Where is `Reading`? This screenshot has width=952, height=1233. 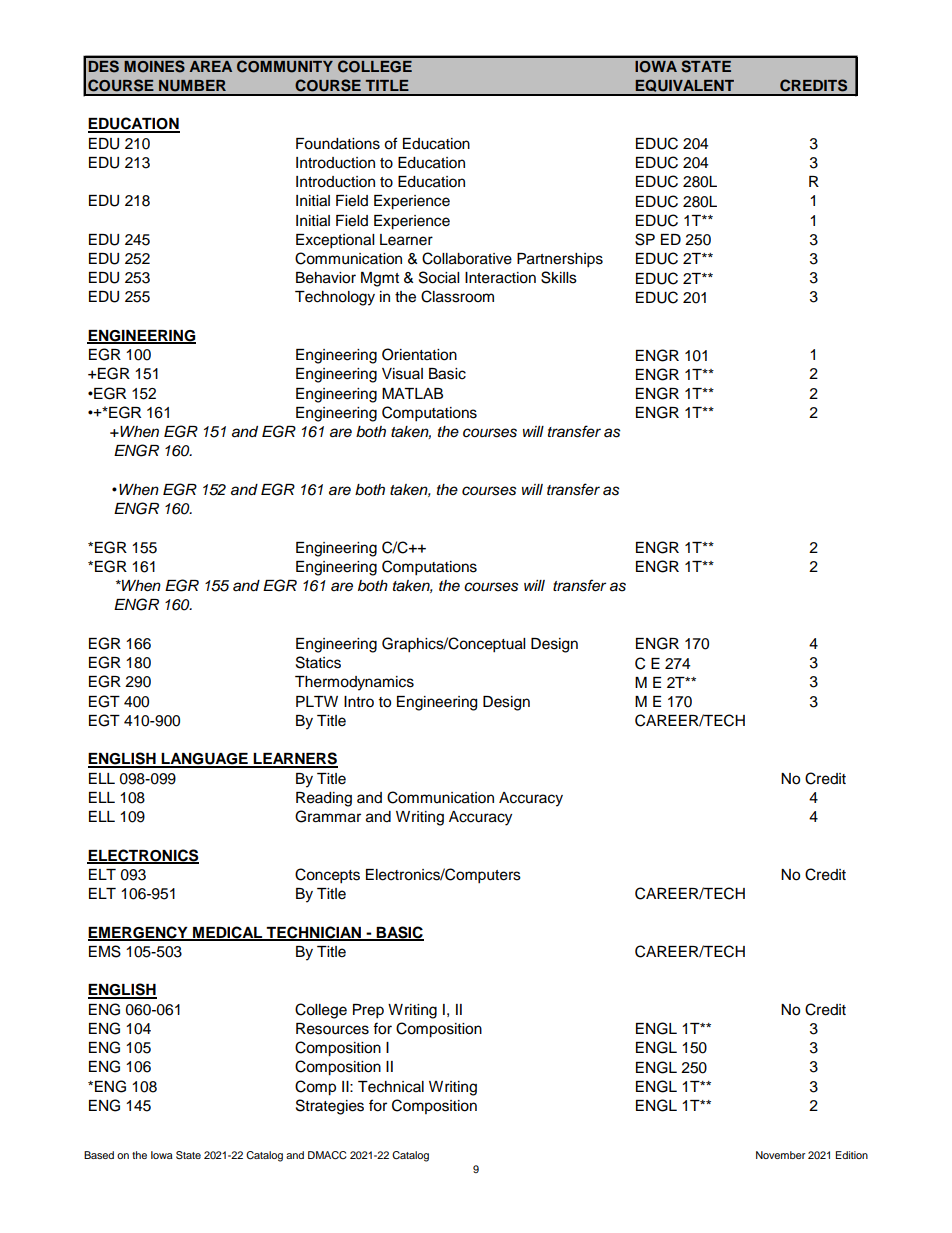 Reading is located at coordinates (324, 799).
